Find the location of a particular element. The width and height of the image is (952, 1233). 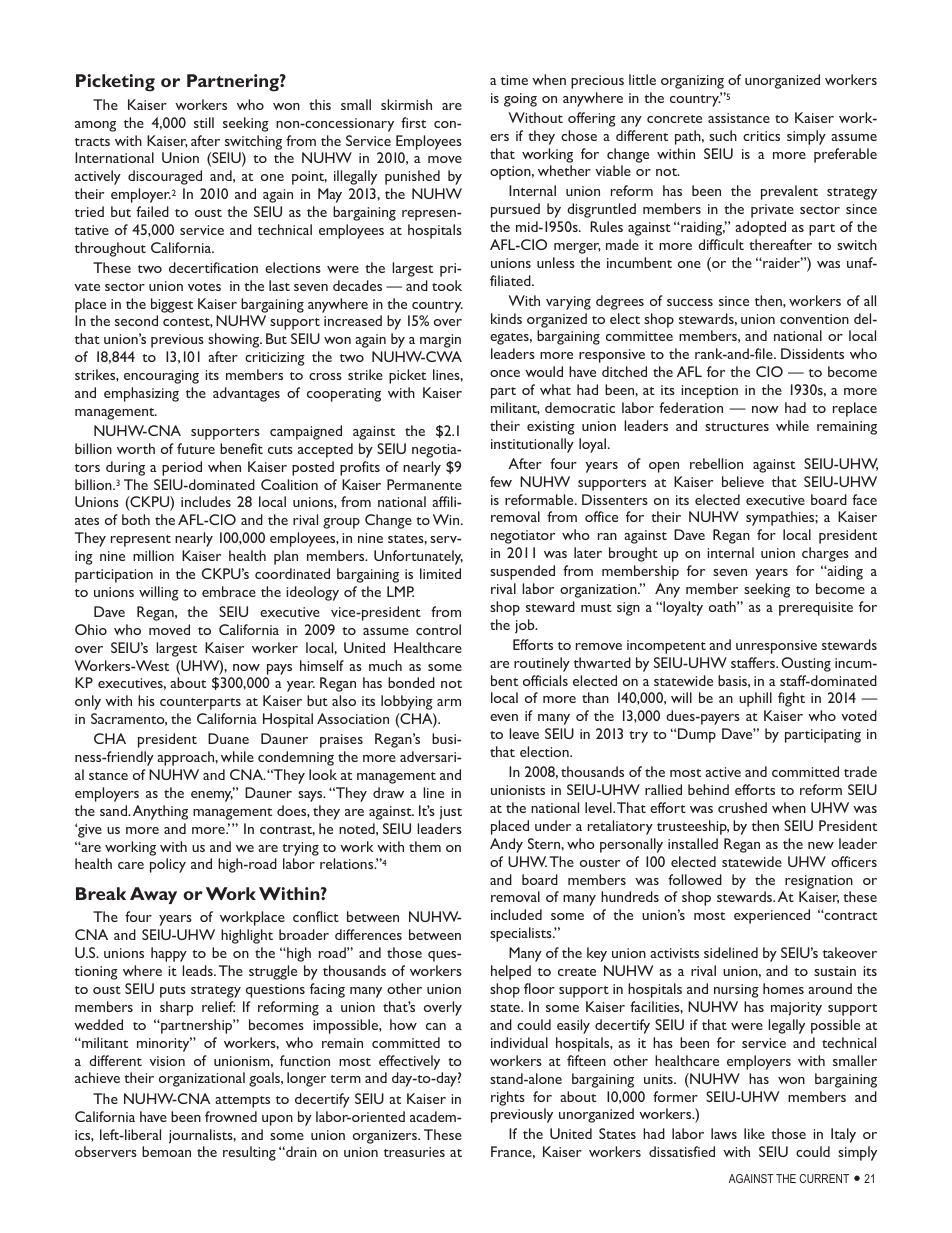

going is located at coordinates (520, 100).
